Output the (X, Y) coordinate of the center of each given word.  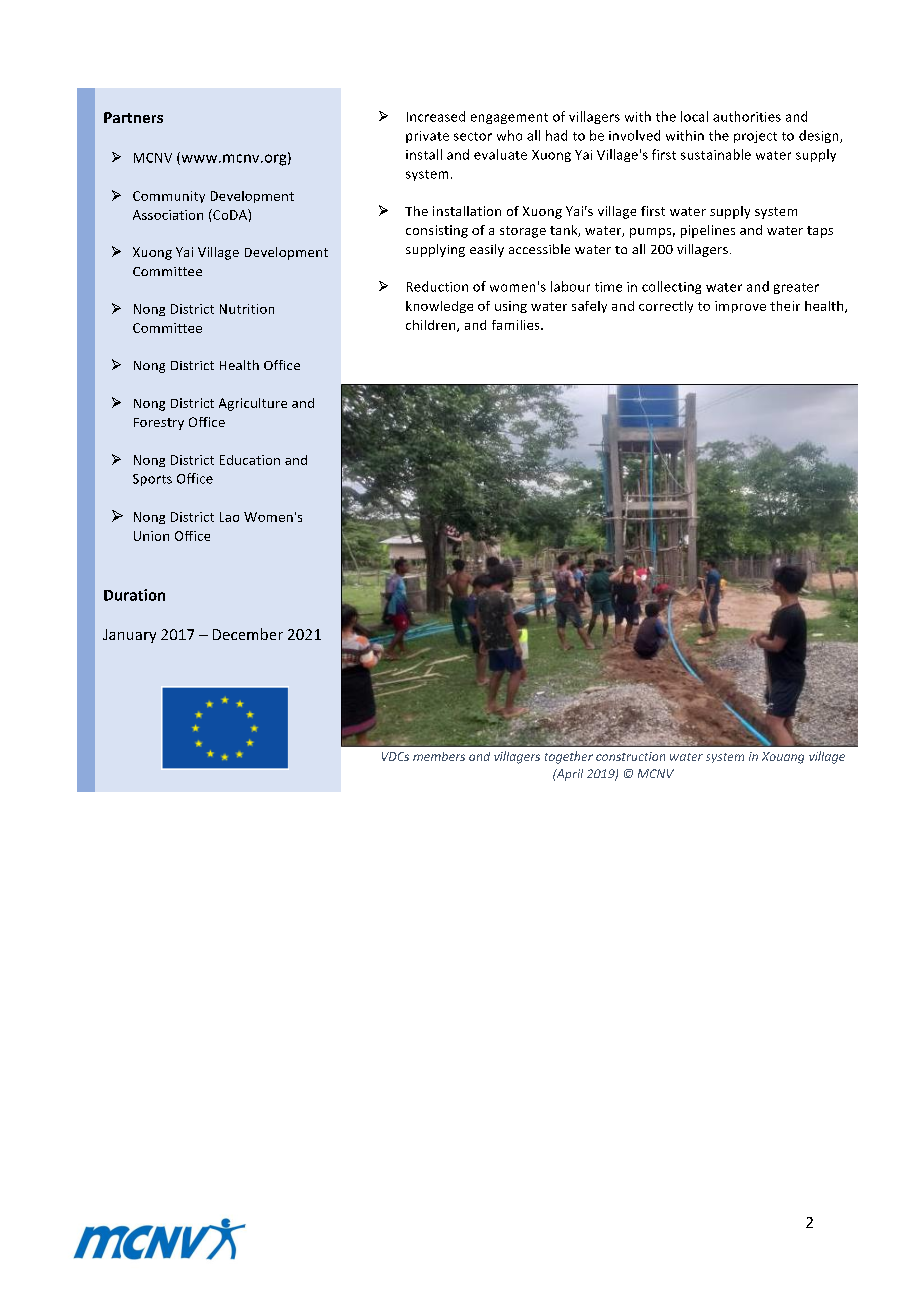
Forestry (159, 424)
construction (630, 756)
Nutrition (247, 309)
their (785, 306)
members (439, 756)
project (755, 137)
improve (740, 307)
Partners (133, 117)
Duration (134, 595)
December (248, 634)
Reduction (437, 286)
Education (250, 460)
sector (473, 136)
